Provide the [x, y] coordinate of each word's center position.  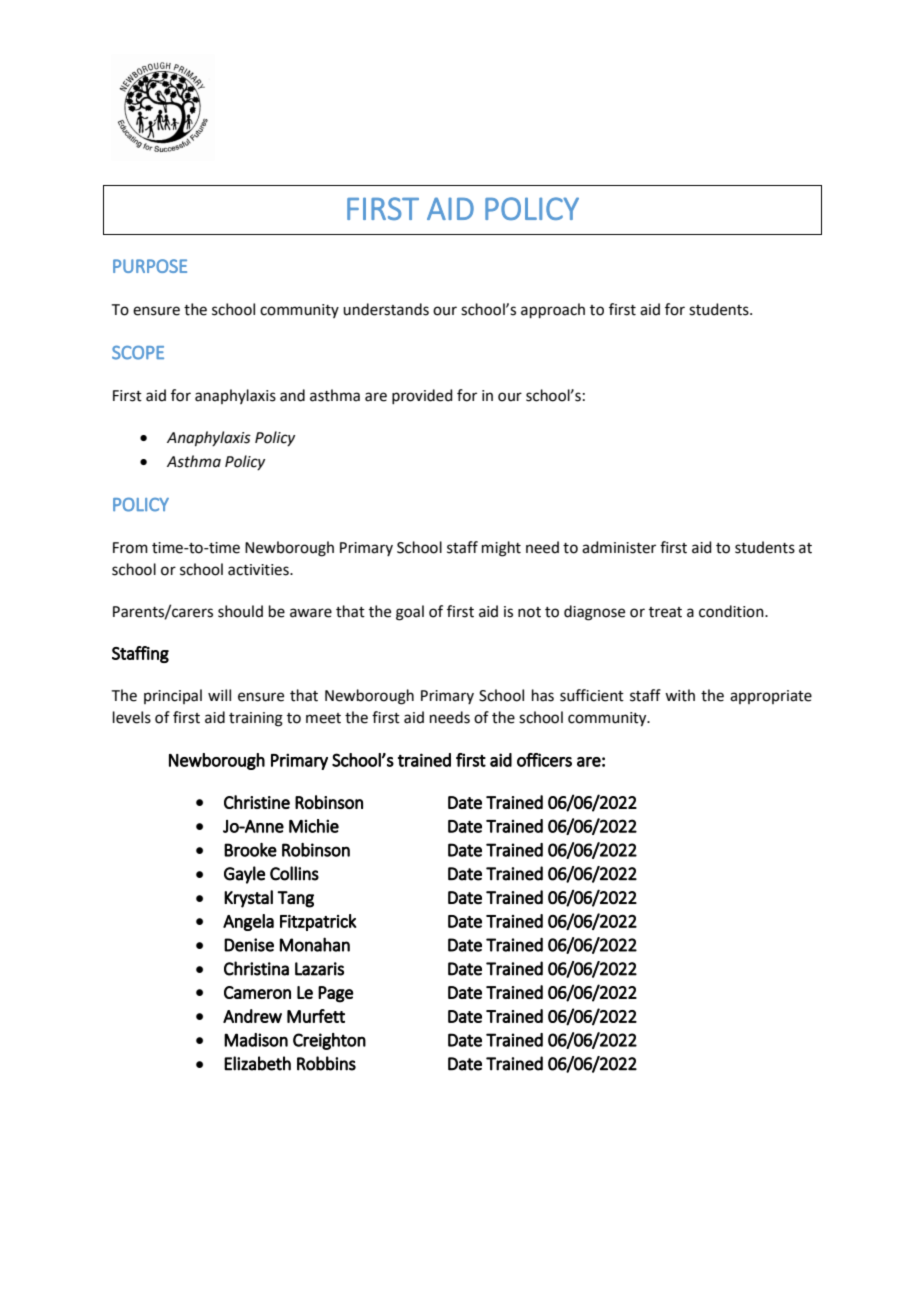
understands [386, 309]
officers [544, 760]
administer [619, 547]
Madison [256, 1040]
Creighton [329, 1041]
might [501, 549]
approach [553, 310]
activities [259, 570]
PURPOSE [150, 266]
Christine [257, 802]
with [680, 695]
